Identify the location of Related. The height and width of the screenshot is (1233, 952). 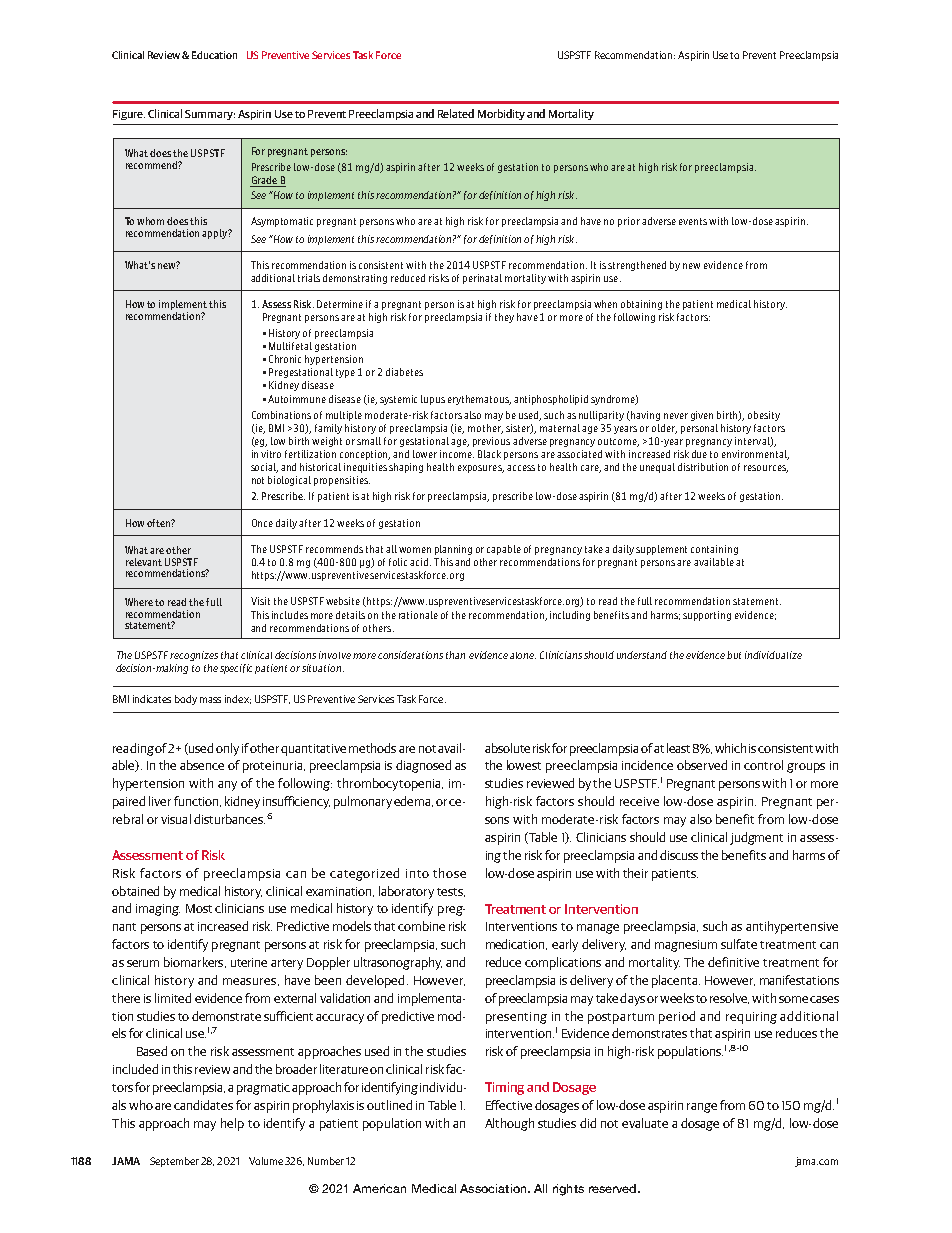
(456, 113).
